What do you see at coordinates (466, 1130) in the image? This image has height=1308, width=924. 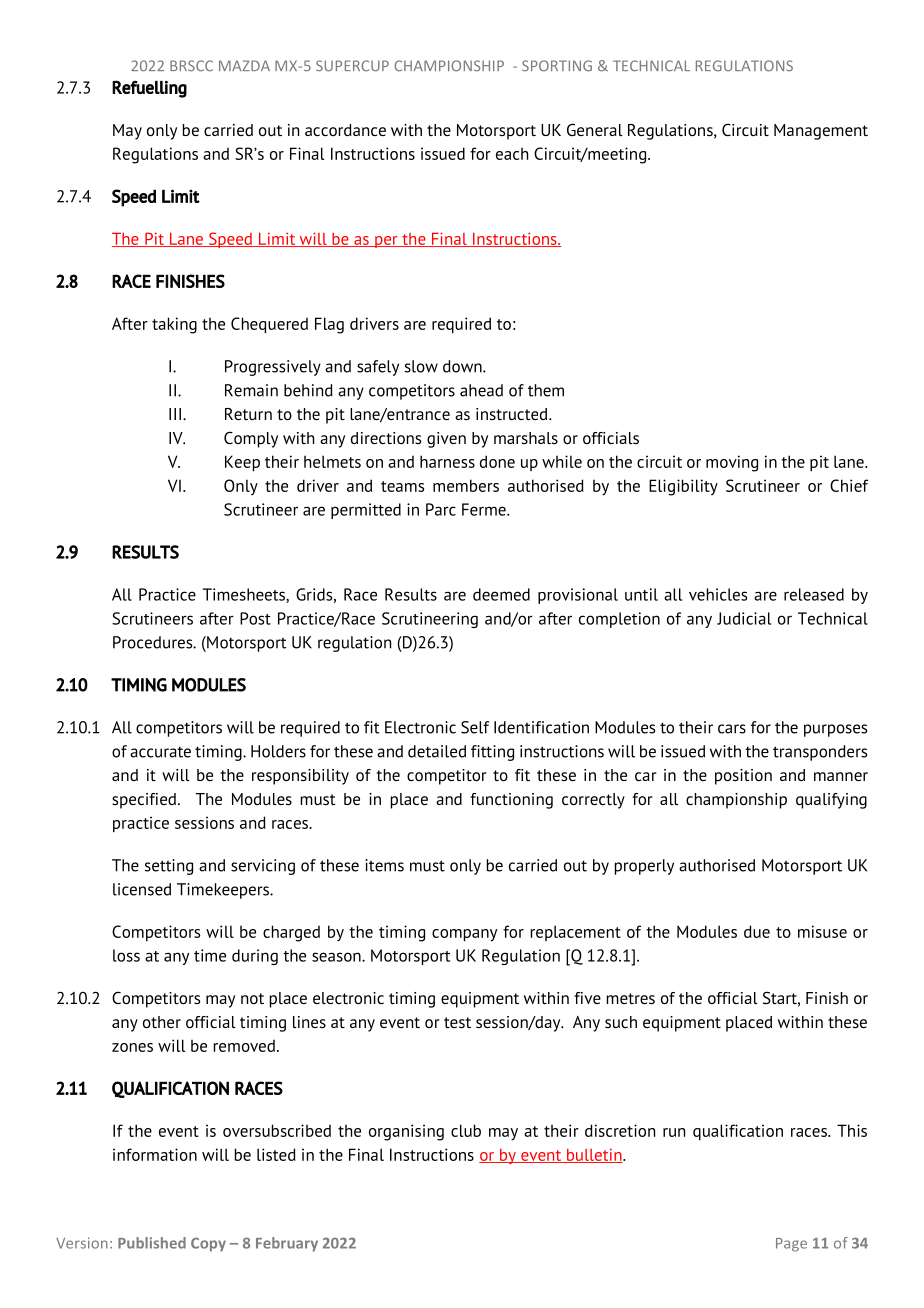 I see `club` at bounding box center [466, 1130].
